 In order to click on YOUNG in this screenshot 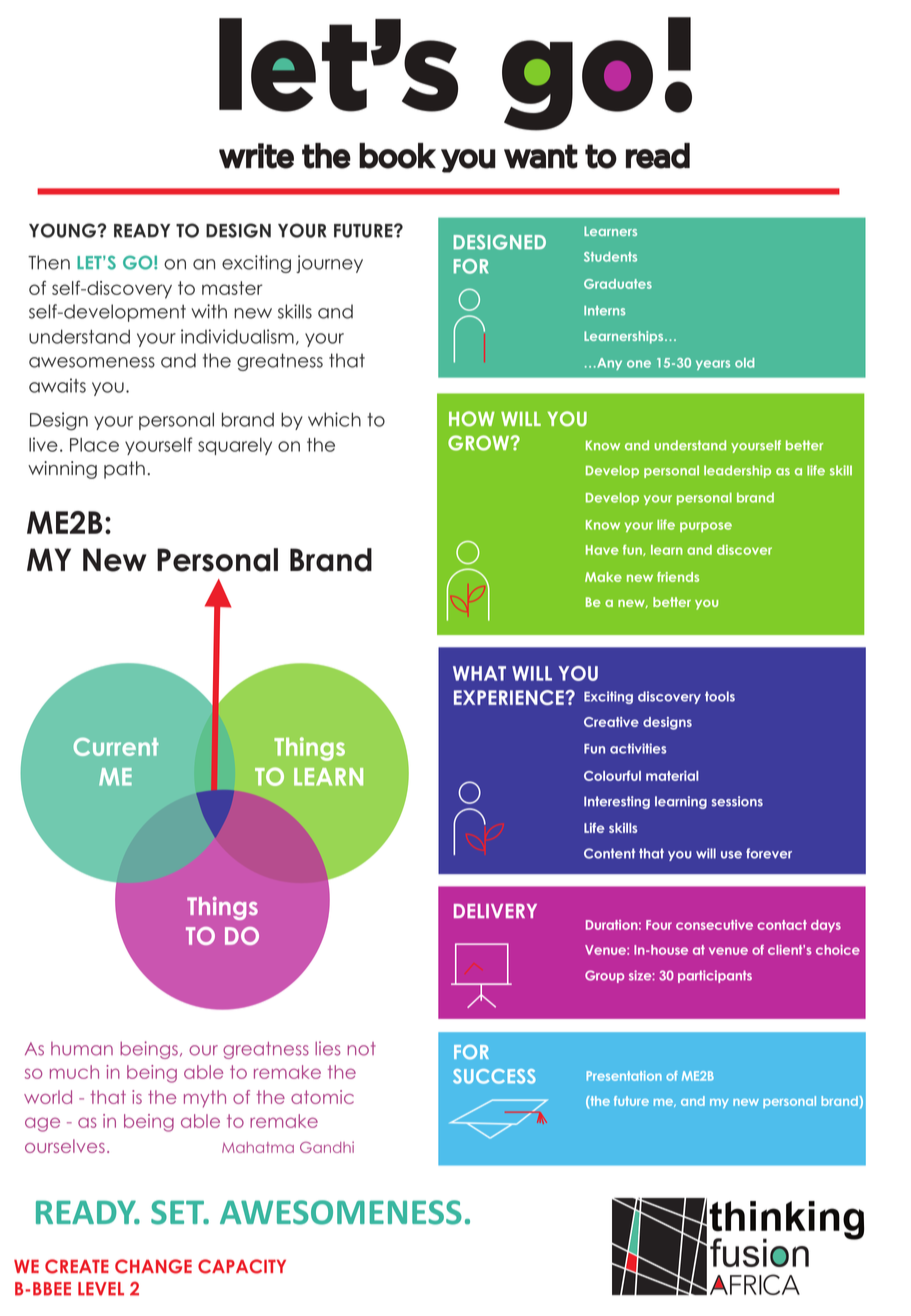, I will do `click(63, 230)`.
